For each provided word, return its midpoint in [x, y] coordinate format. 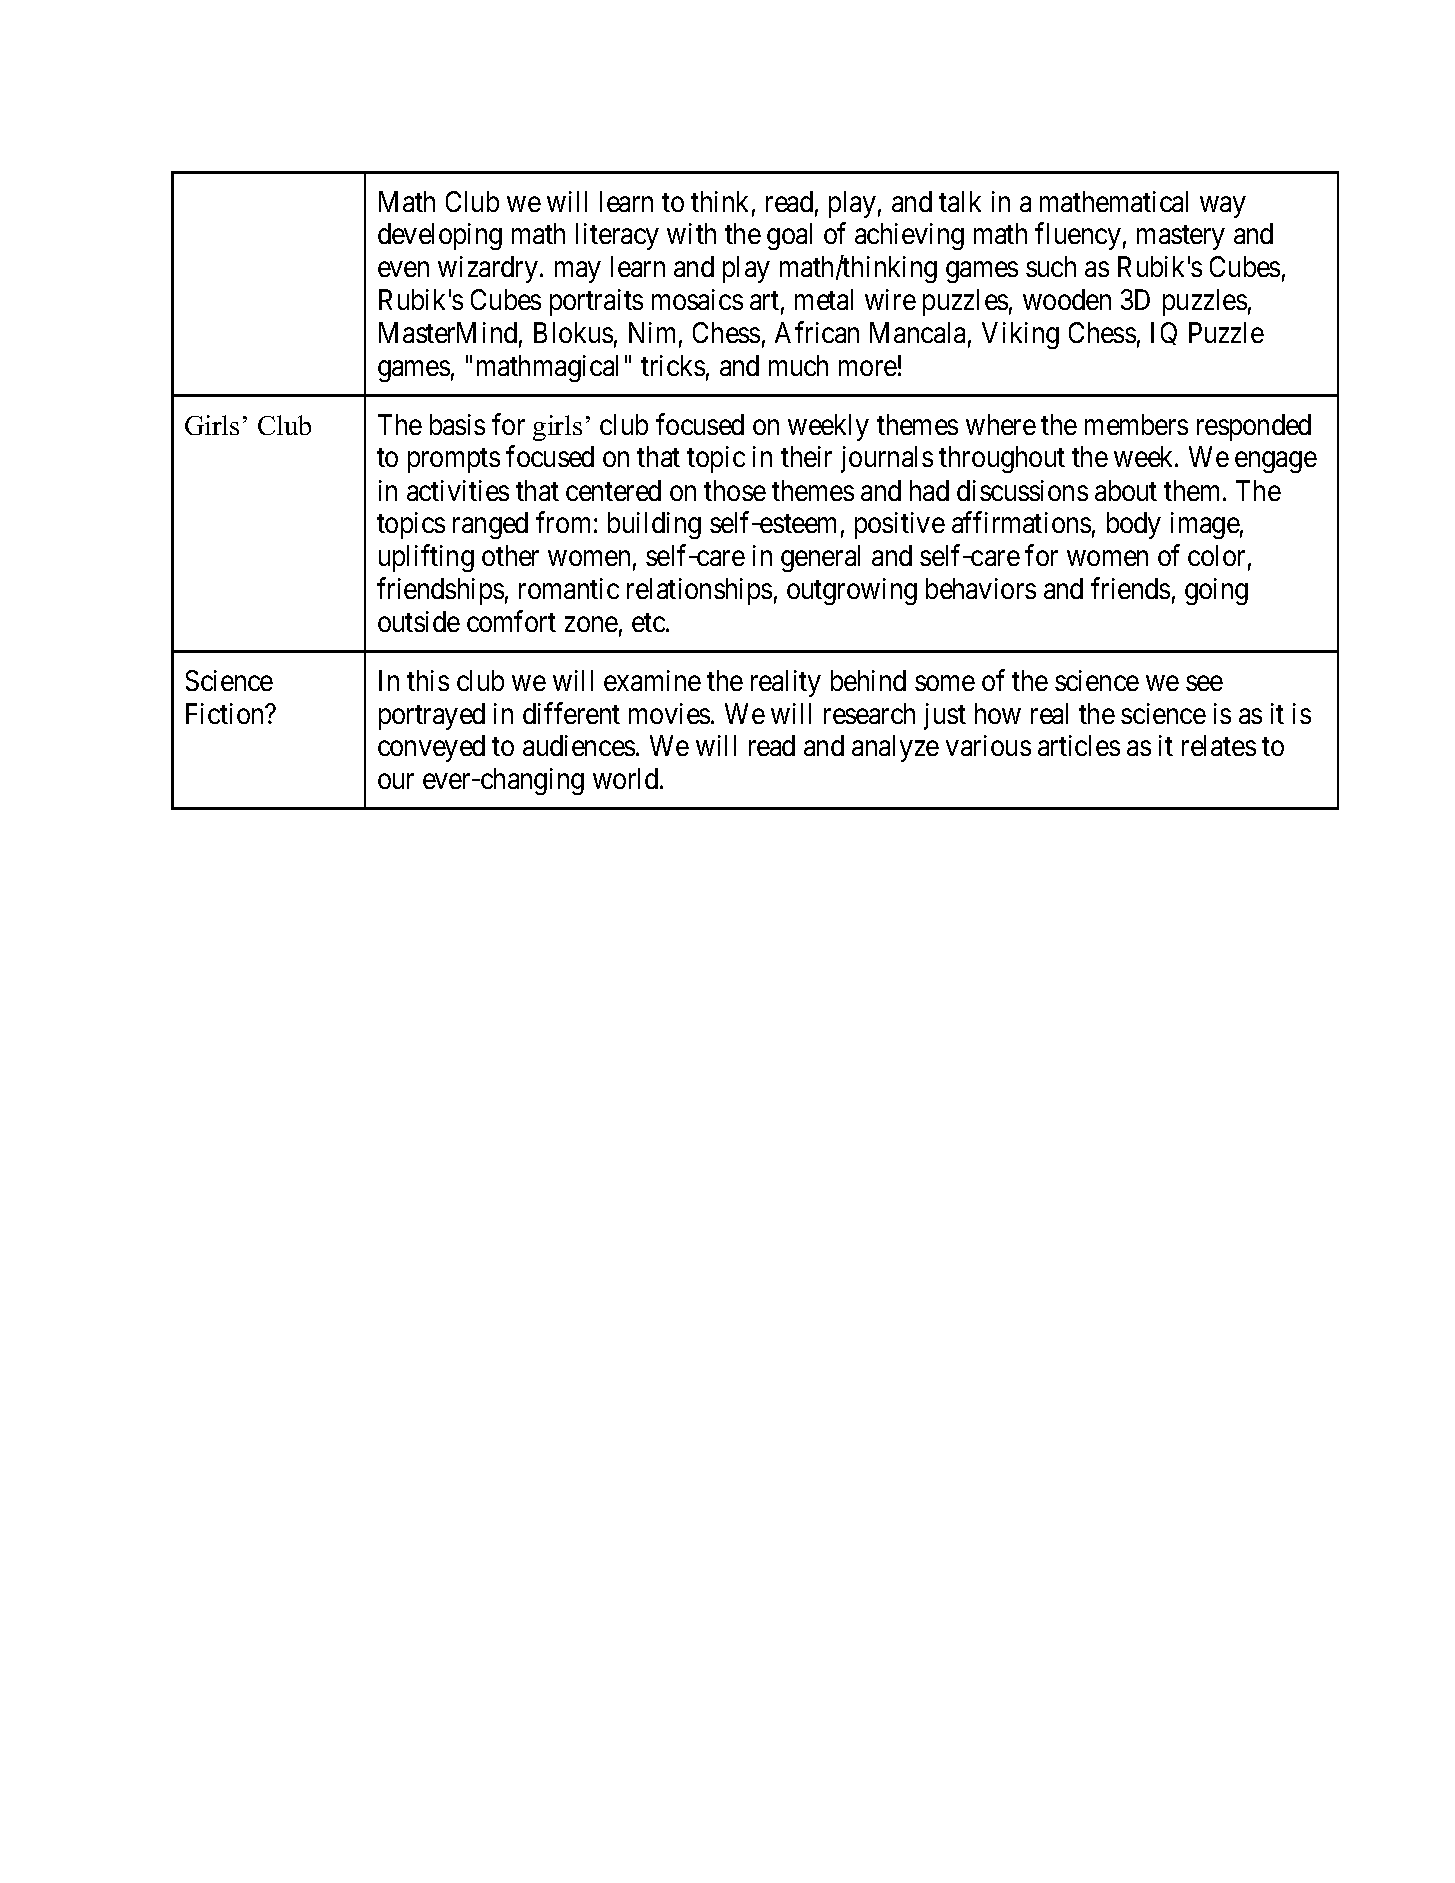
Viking [1020, 335]
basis [457, 424]
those [735, 490]
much [798, 365]
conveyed [431, 748]
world [627, 778]
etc [648, 622]
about [1126, 490]
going [1216, 591]
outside [419, 621]
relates [1219, 745]
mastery [1181, 238]
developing [440, 236]
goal [789, 236]
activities [458, 490]
